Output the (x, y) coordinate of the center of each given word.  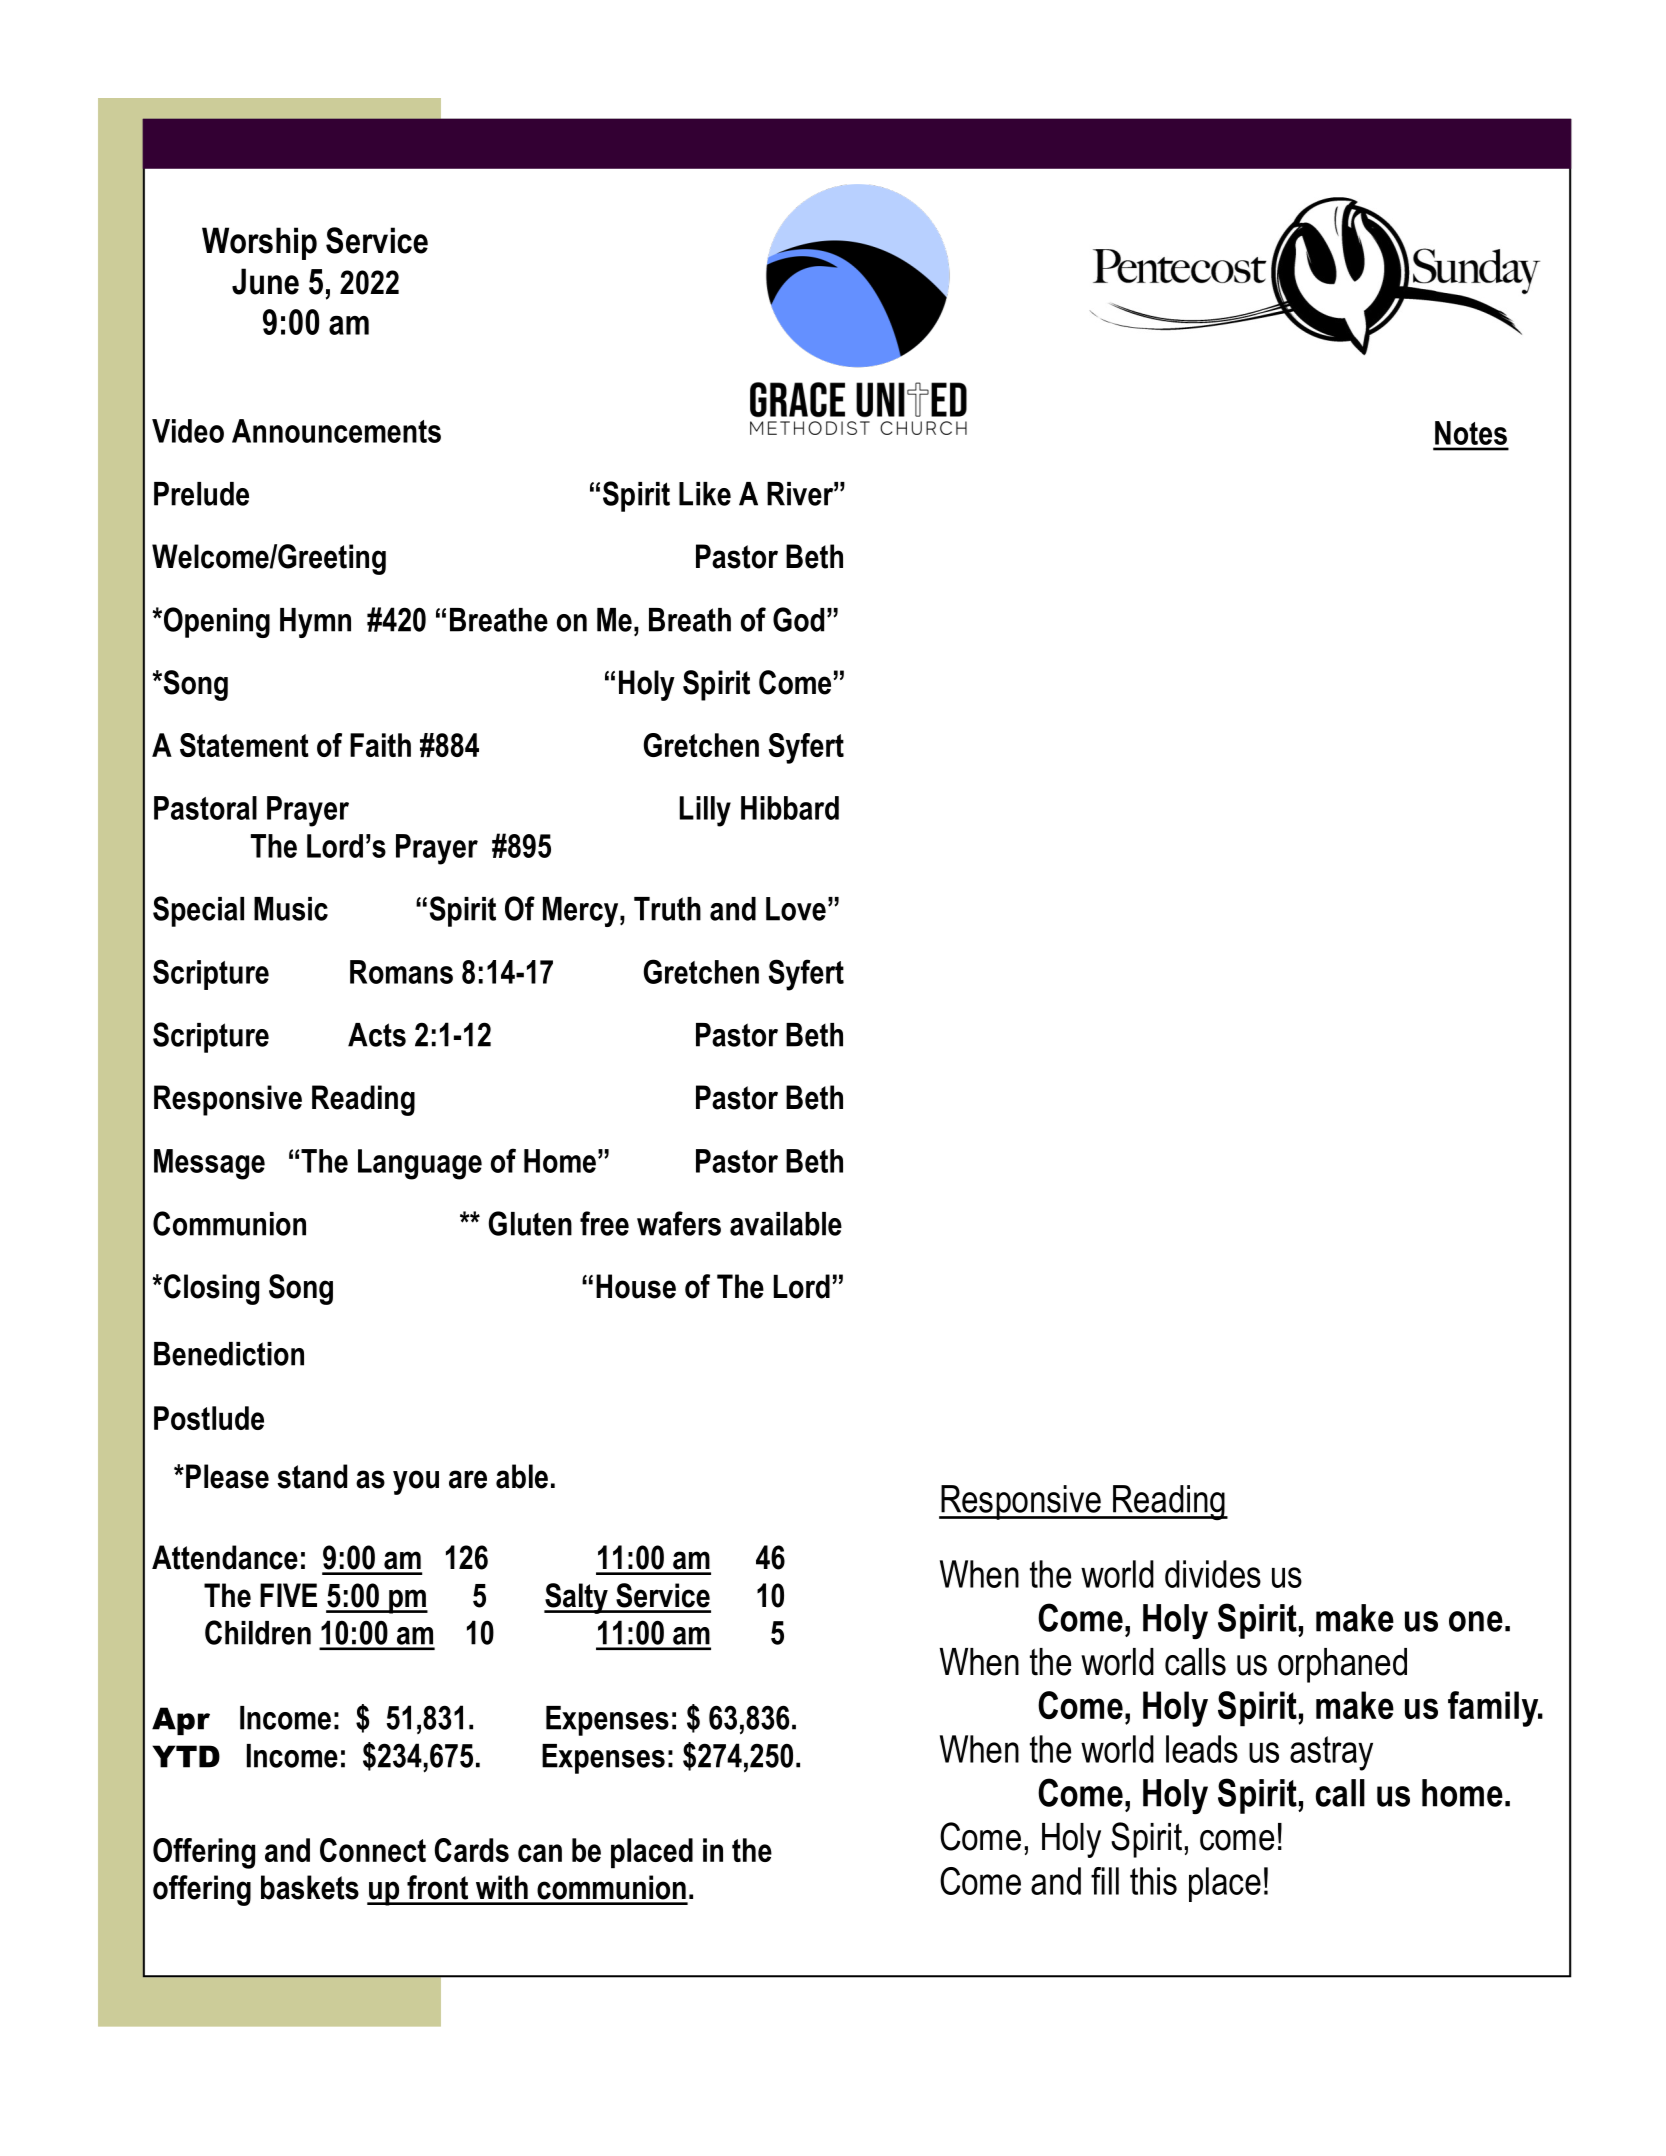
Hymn (315, 623)
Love (796, 909)
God (798, 619)
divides (1213, 1574)
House (636, 1286)
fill (1105, 1881)
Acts (377, 1035)
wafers (679, 1223)
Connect (373, 1850)
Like (705, 494)
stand (312, 1476)
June (265, 281)
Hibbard (790, 808)
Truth (667, 909)
